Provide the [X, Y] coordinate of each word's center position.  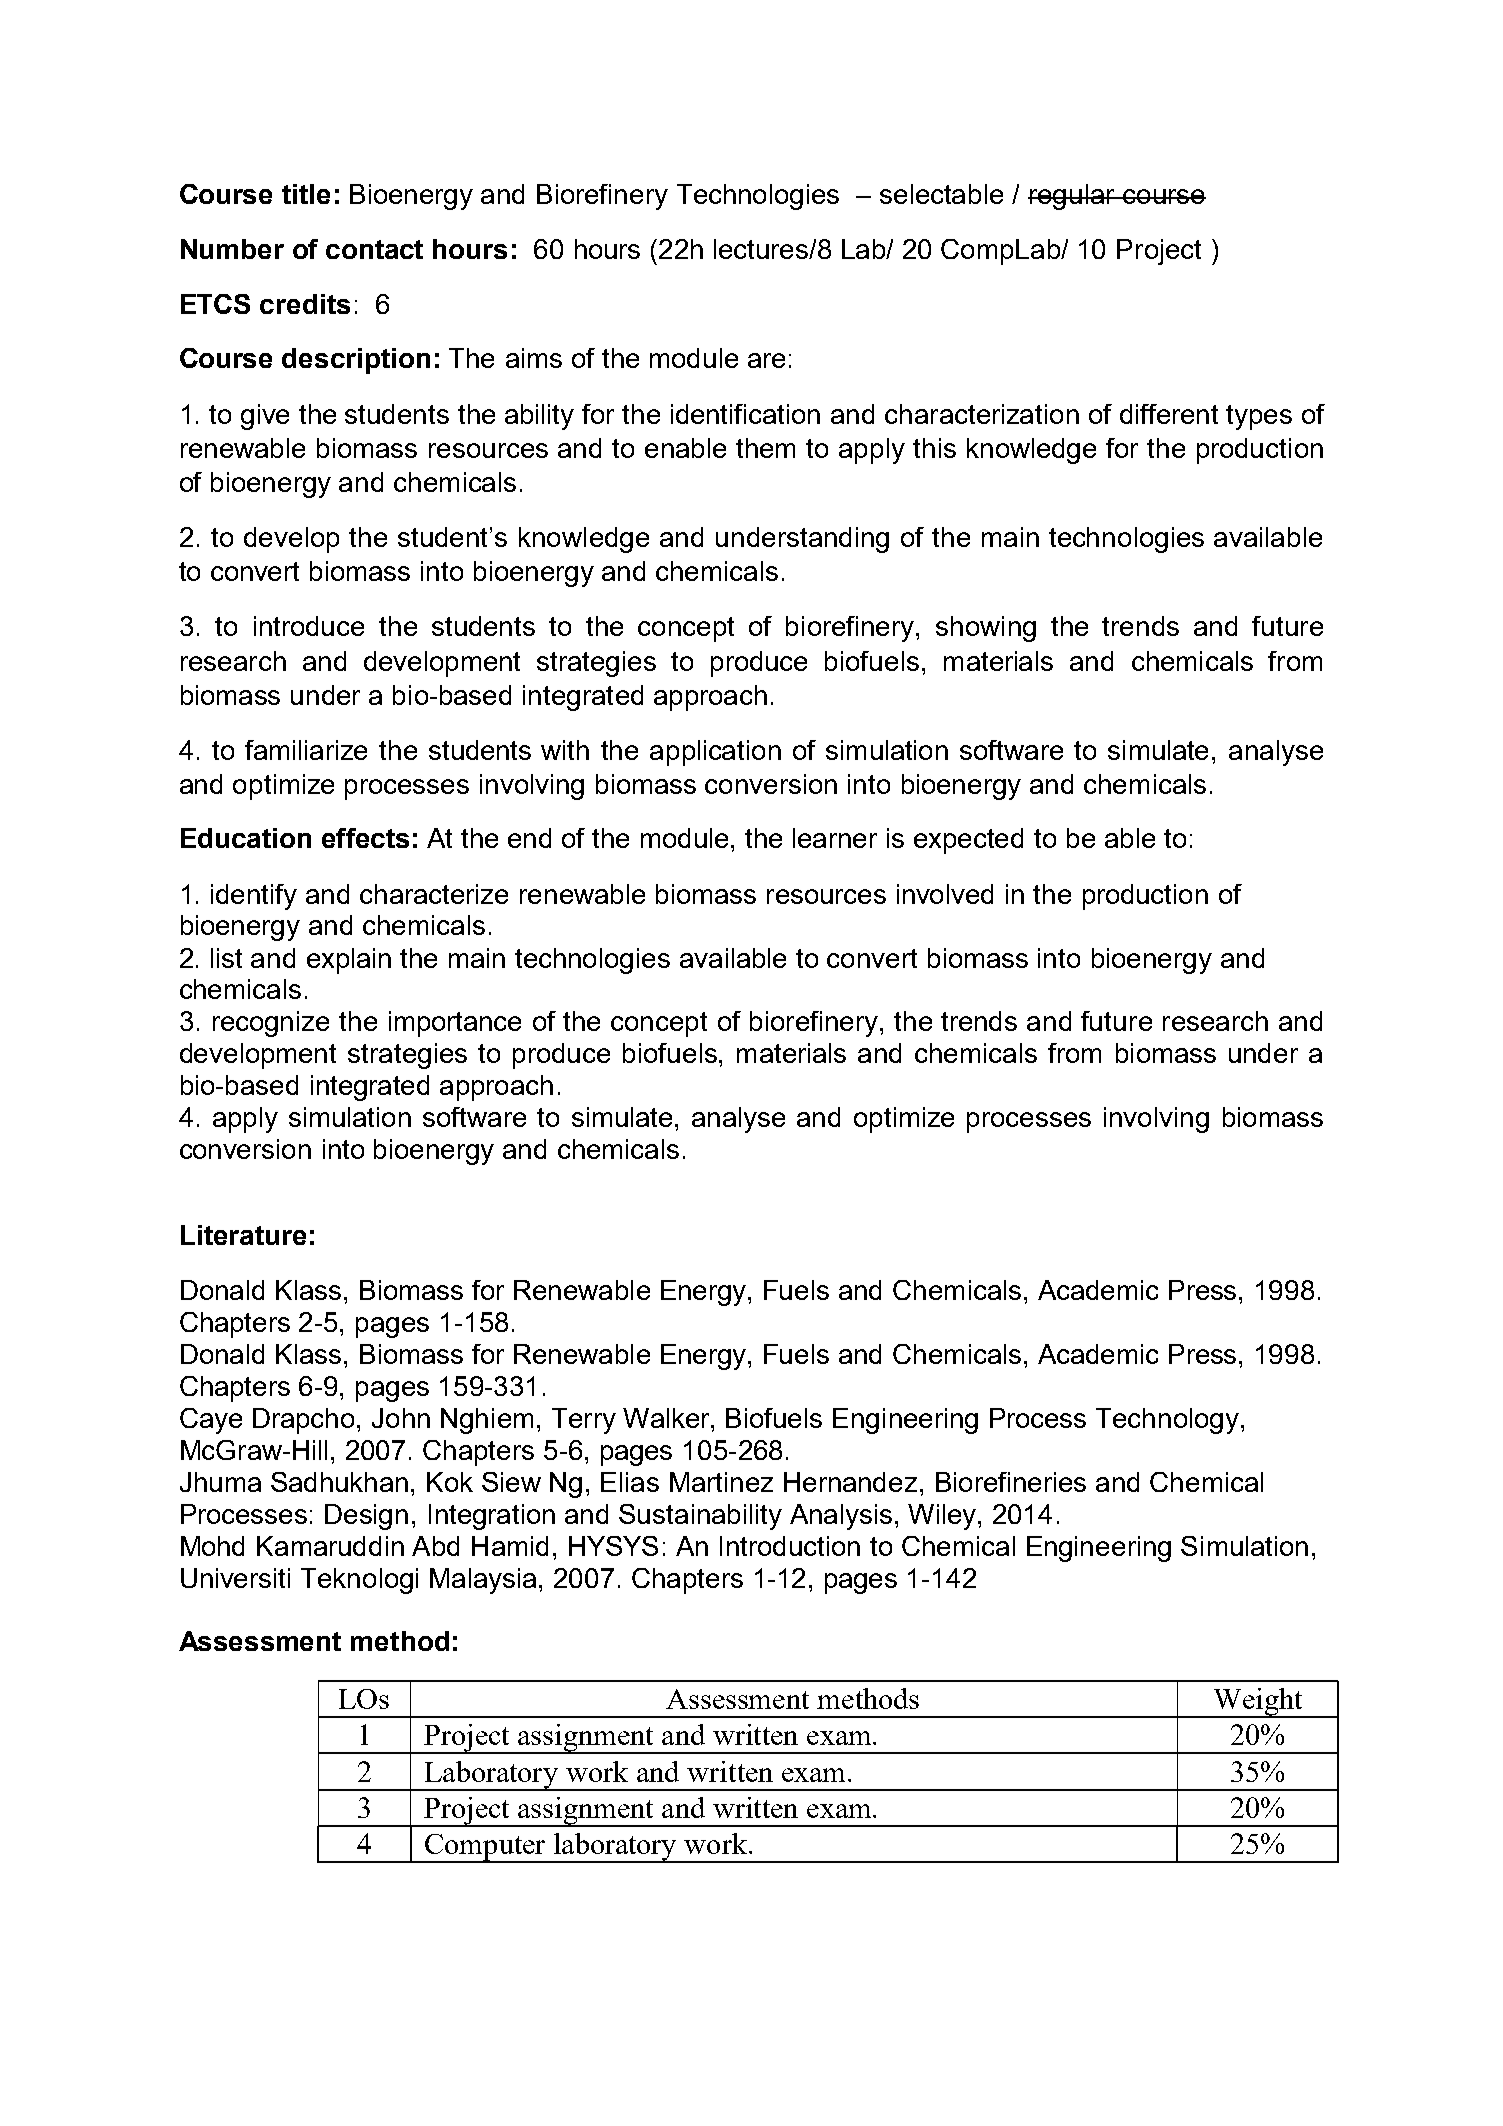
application [715, 753]
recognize [271, 1024]
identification [745, 414]
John [401, 1418]
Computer [485, 1848]
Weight [1258, 1703]
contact [374, 249]
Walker [667, 1418]
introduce [309, 626]
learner [835, 838]
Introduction [790, 1546]
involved [945, 894]
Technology [1169, 1421]
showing [986, 629]
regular [1072, 197]
